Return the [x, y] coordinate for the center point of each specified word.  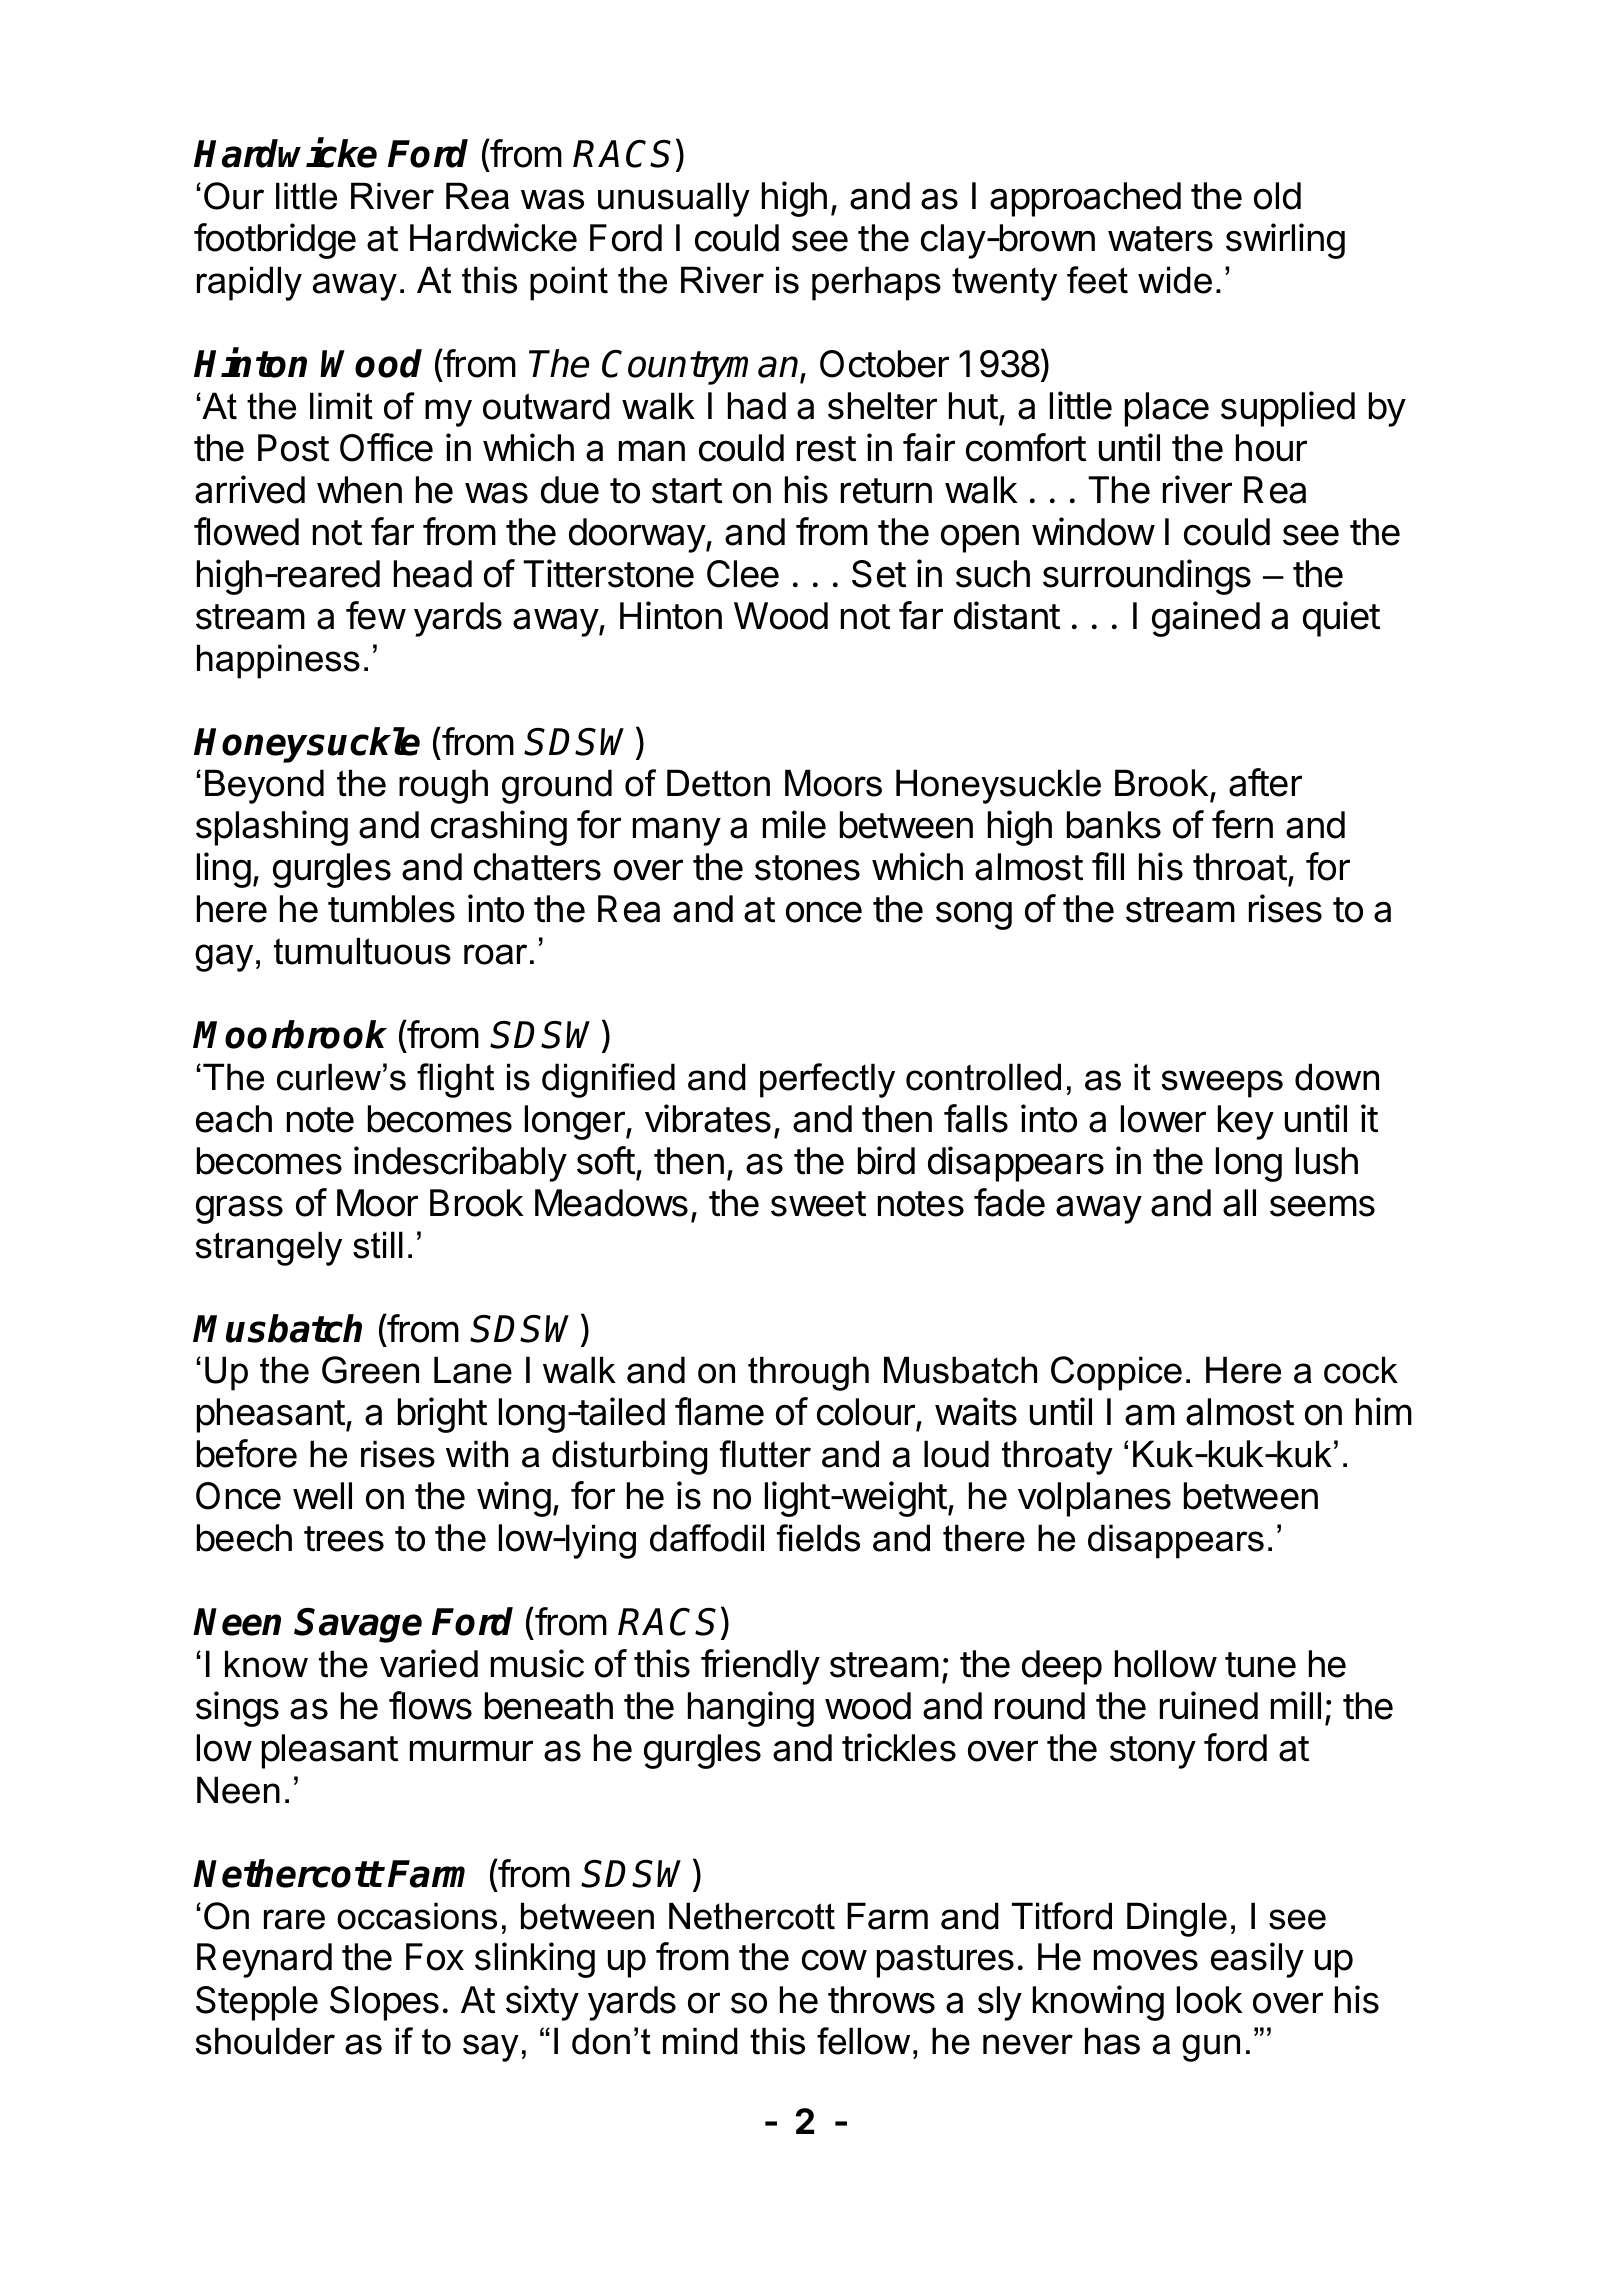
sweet [818, 1204]
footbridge [275, 241]
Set [879, 574]
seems [1322, 1206]
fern [1242, 824]
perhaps [876, 283]
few [376, 615]
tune [1260, 1665]
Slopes [384, 2003]
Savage [358, 1625]
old [1277, 196]
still [378, 1245]
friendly [760, 1667]
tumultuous [362, 951]
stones [807, 868]
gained [1206, 619]
